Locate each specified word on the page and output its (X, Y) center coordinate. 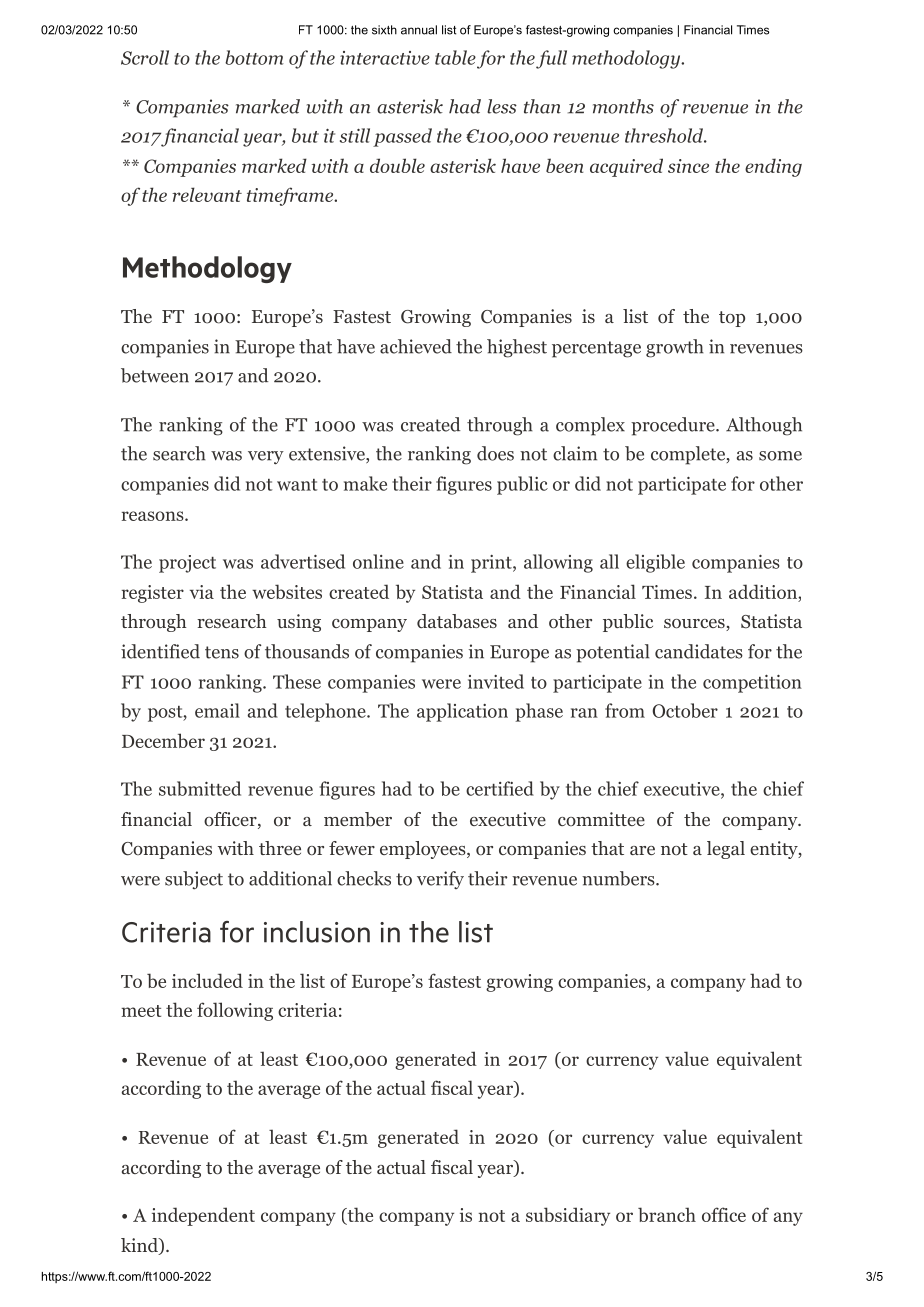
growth (675, 348)
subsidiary (568, 1216)
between (155, 375)
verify (440, 880)
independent (203, 1216)
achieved (416, 346)
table (455, 57)
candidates (699, 651)
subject (194, 880)
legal (726, 850)
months (623, 106)
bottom (254, 57)
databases (457, 621)
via (202, 592)
